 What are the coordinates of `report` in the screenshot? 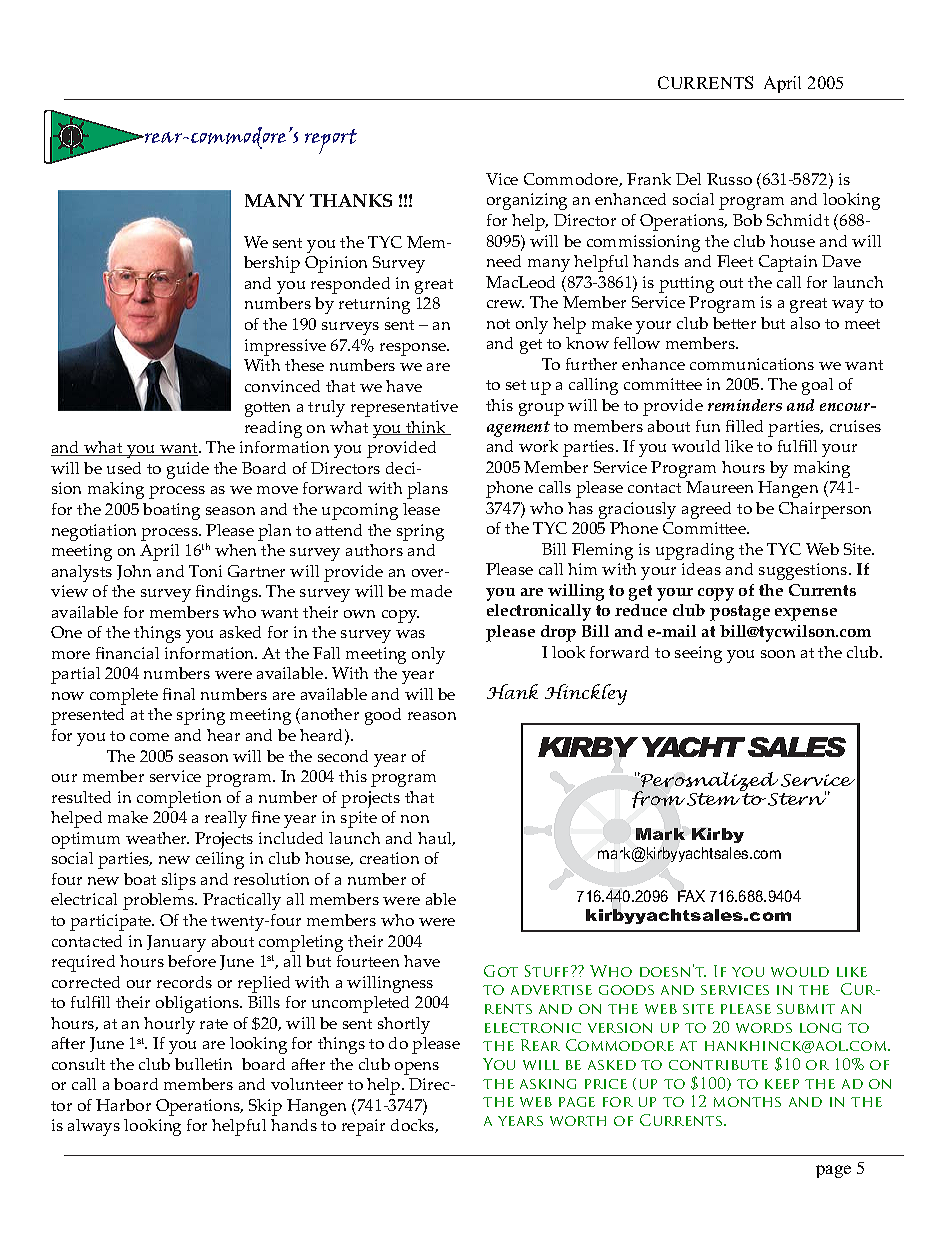 It's located at (331, 141).
